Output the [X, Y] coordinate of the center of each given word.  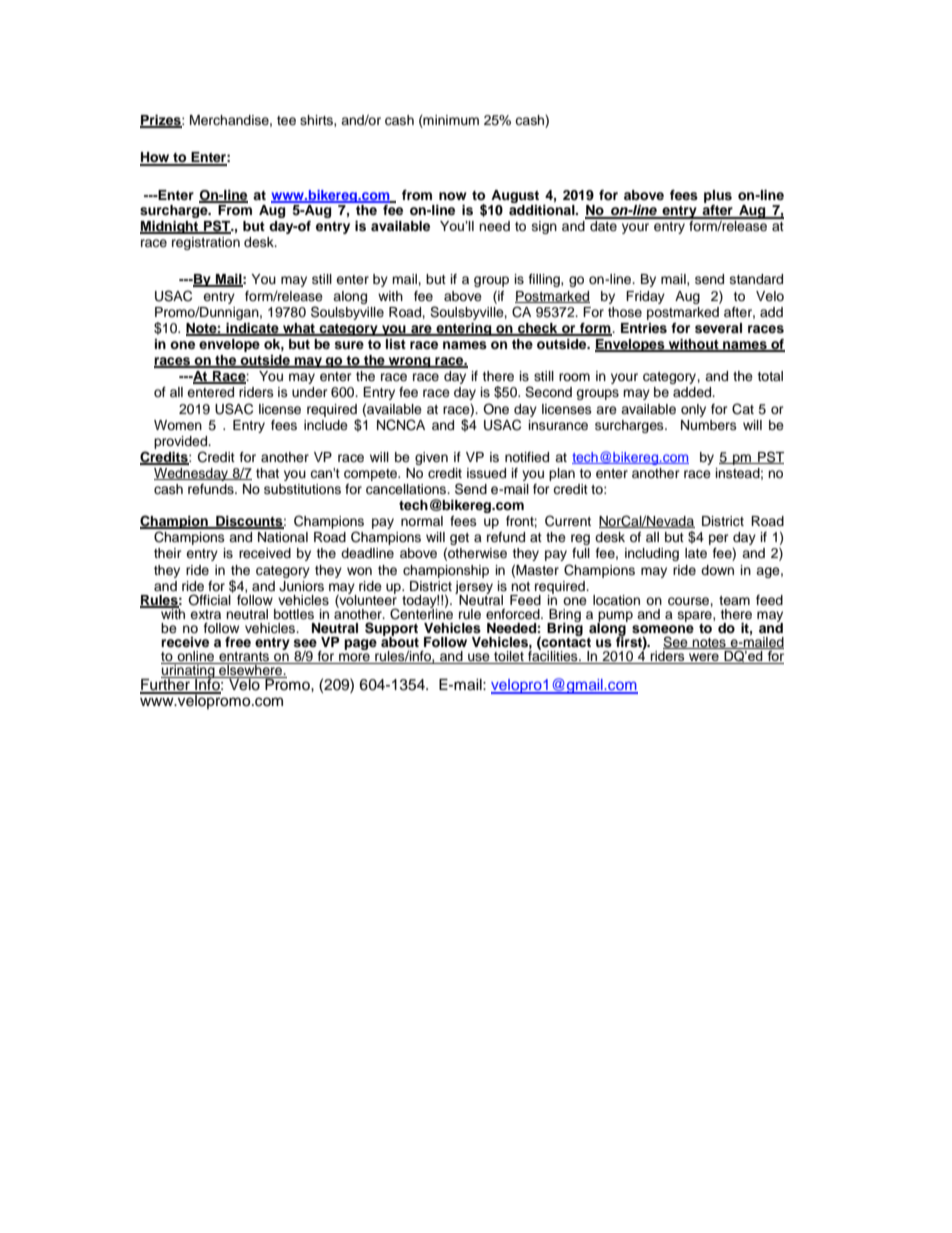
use [479, 658]
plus [718, 196]
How [156, 158]
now [453, 196]
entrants [244, 658]
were [704, 658]
